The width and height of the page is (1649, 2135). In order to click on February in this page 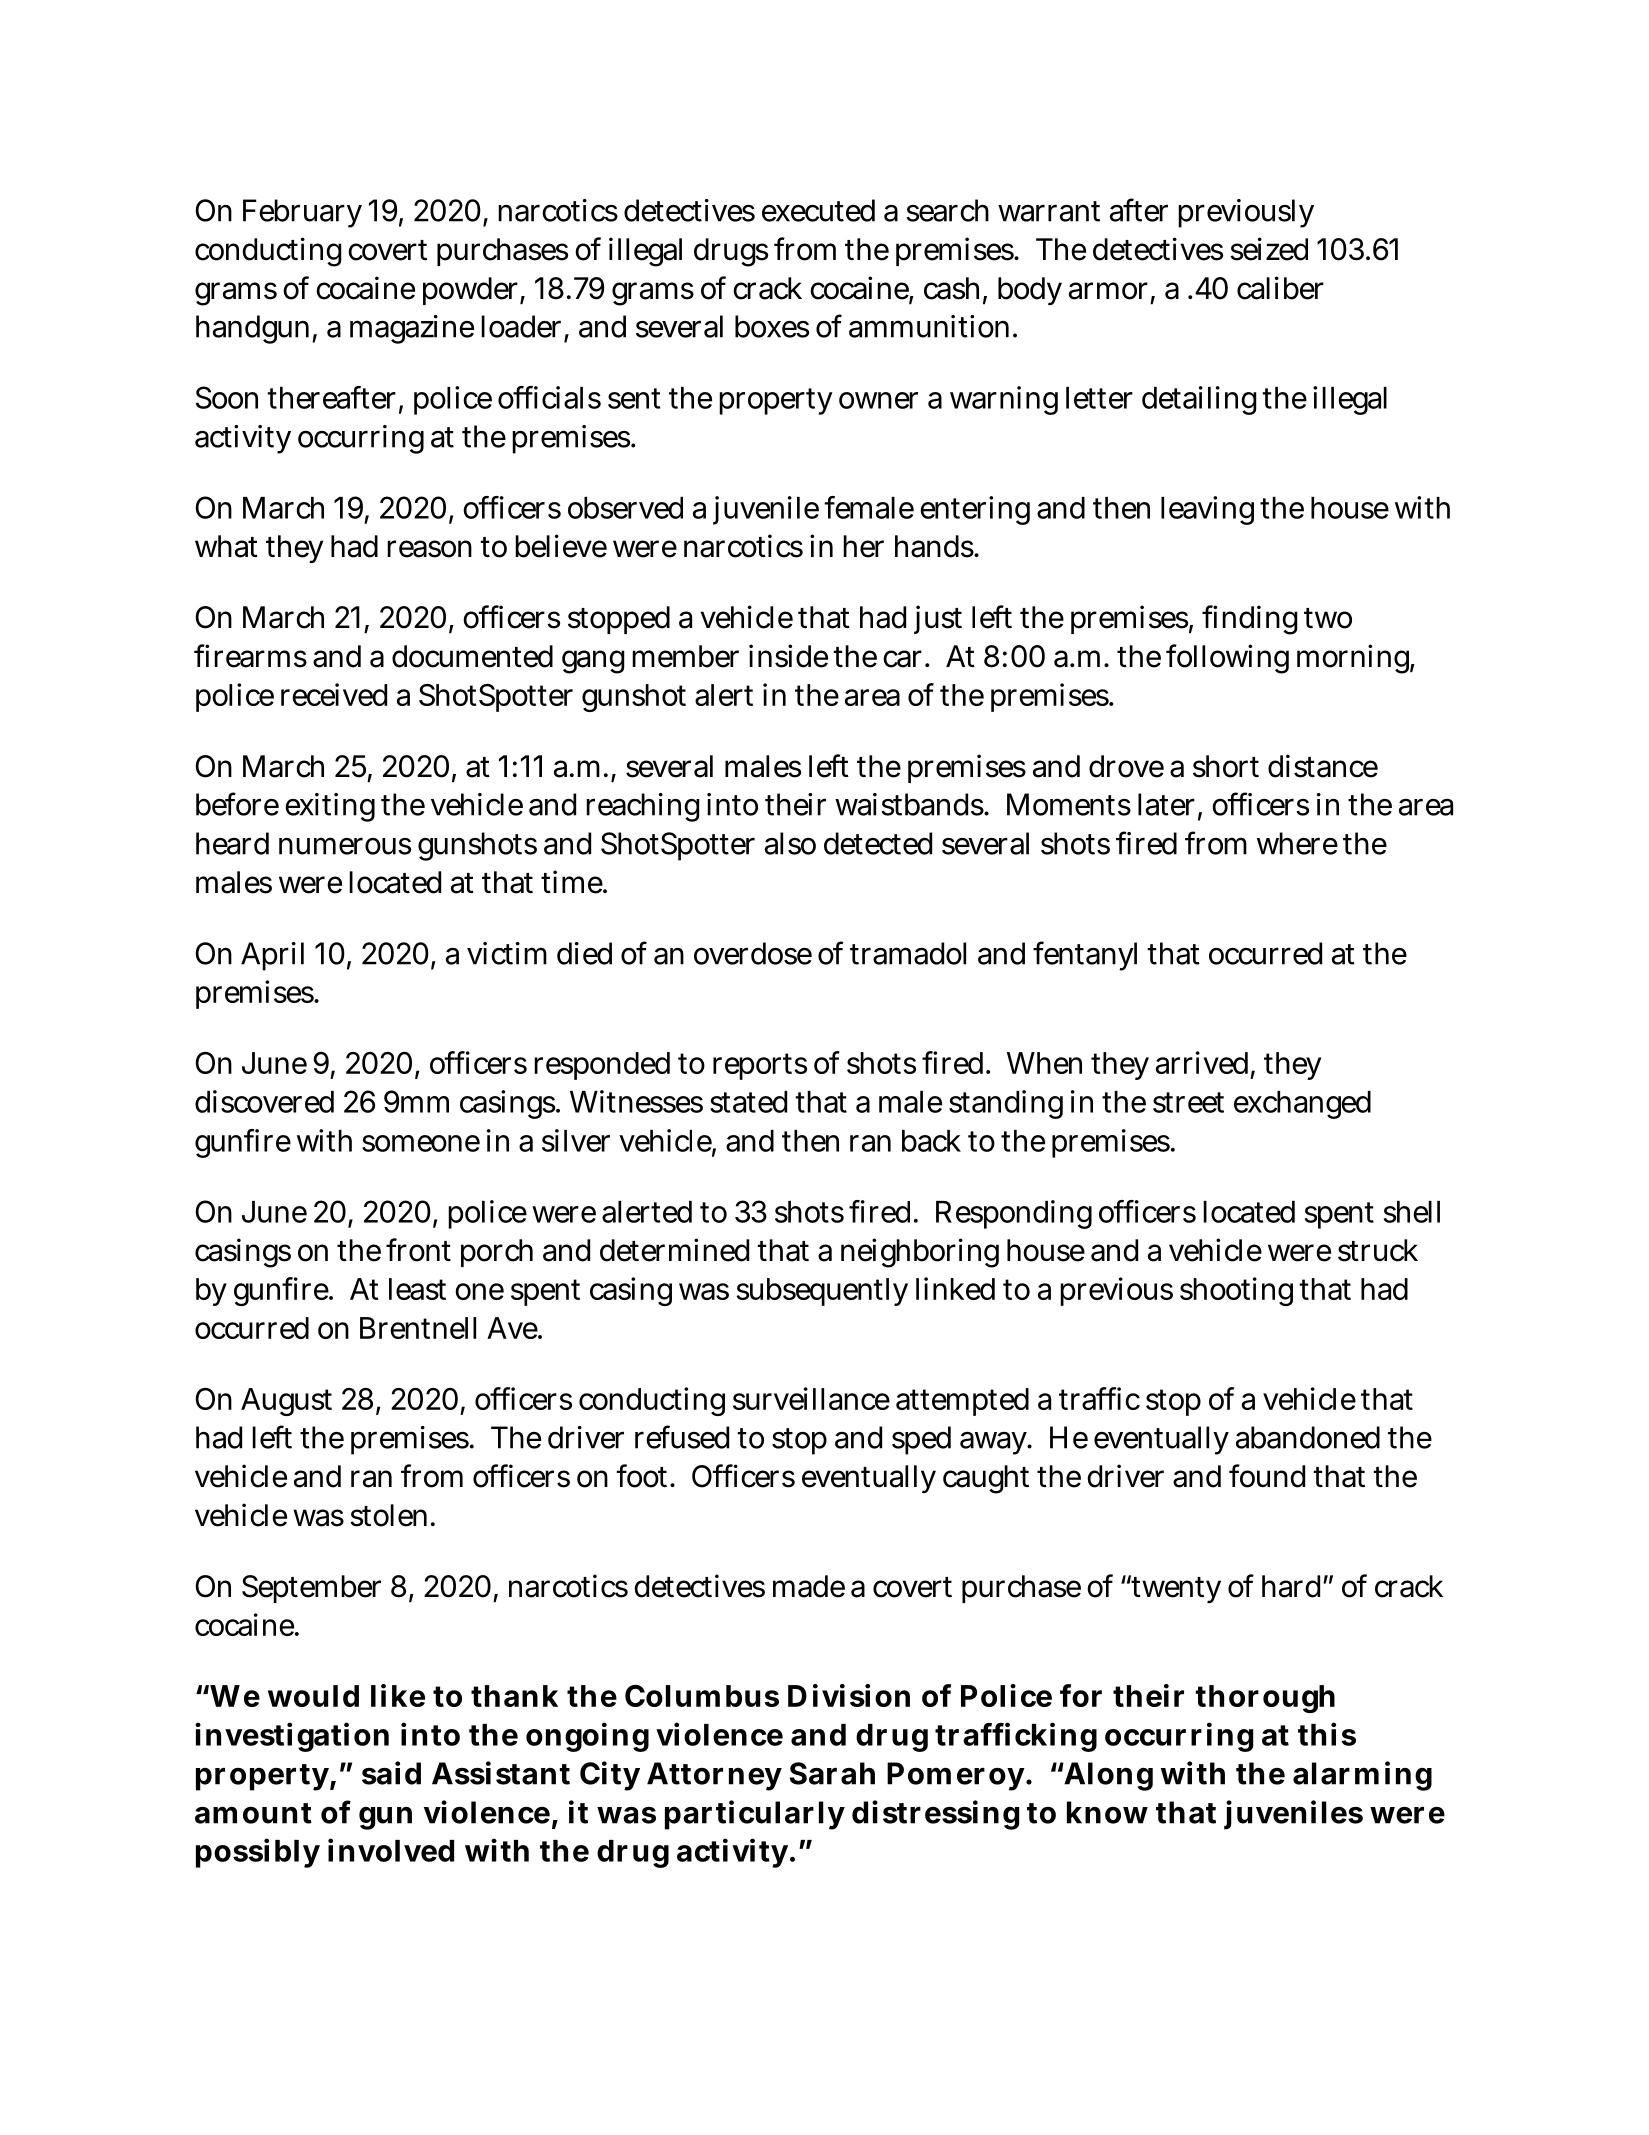, I will do `click(302, 213)`.
